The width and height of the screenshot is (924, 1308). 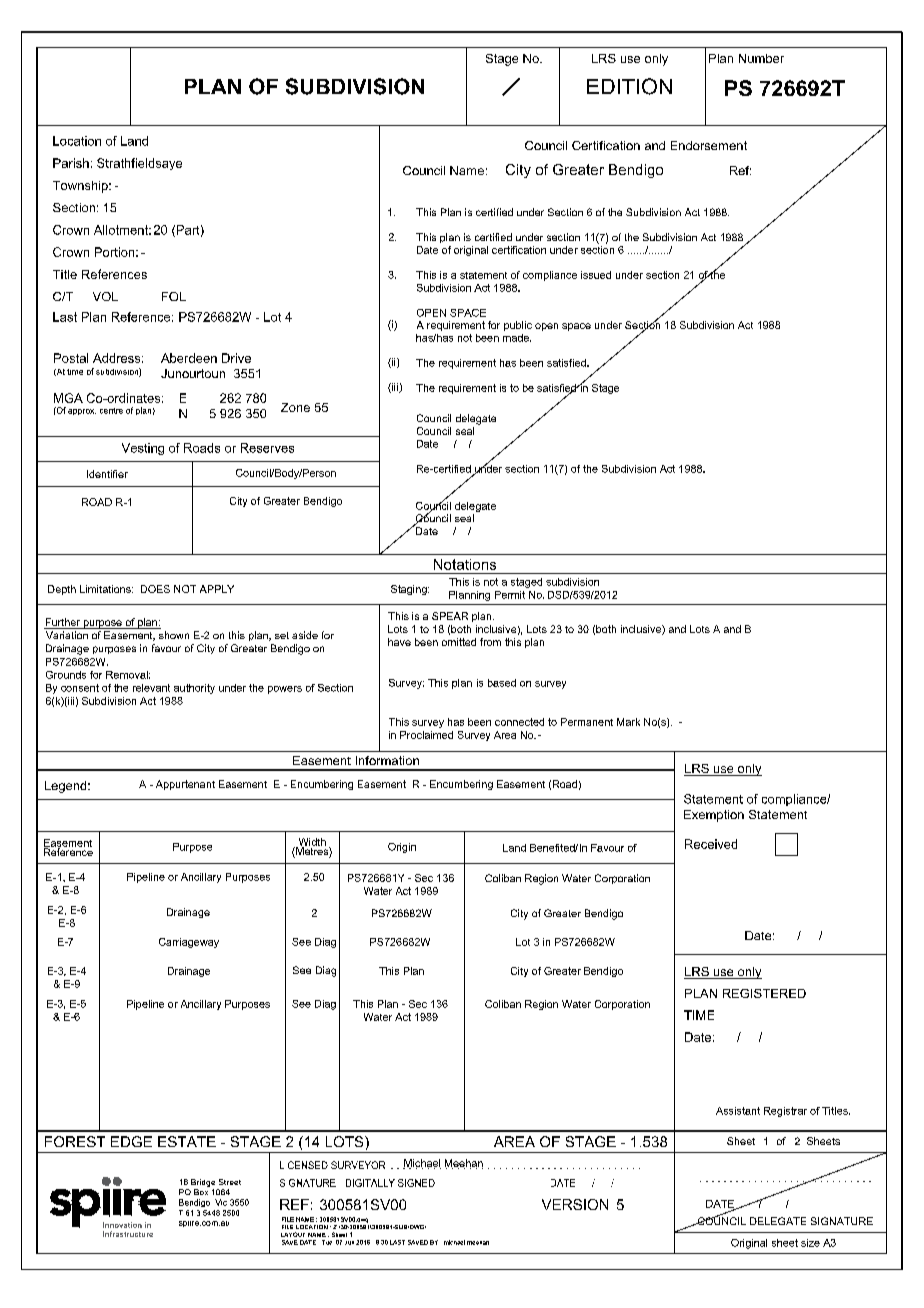 What do you see at coordinates (629, 86) in the screenshot?
I see `EDITION` at bounding box center [629, 86].
